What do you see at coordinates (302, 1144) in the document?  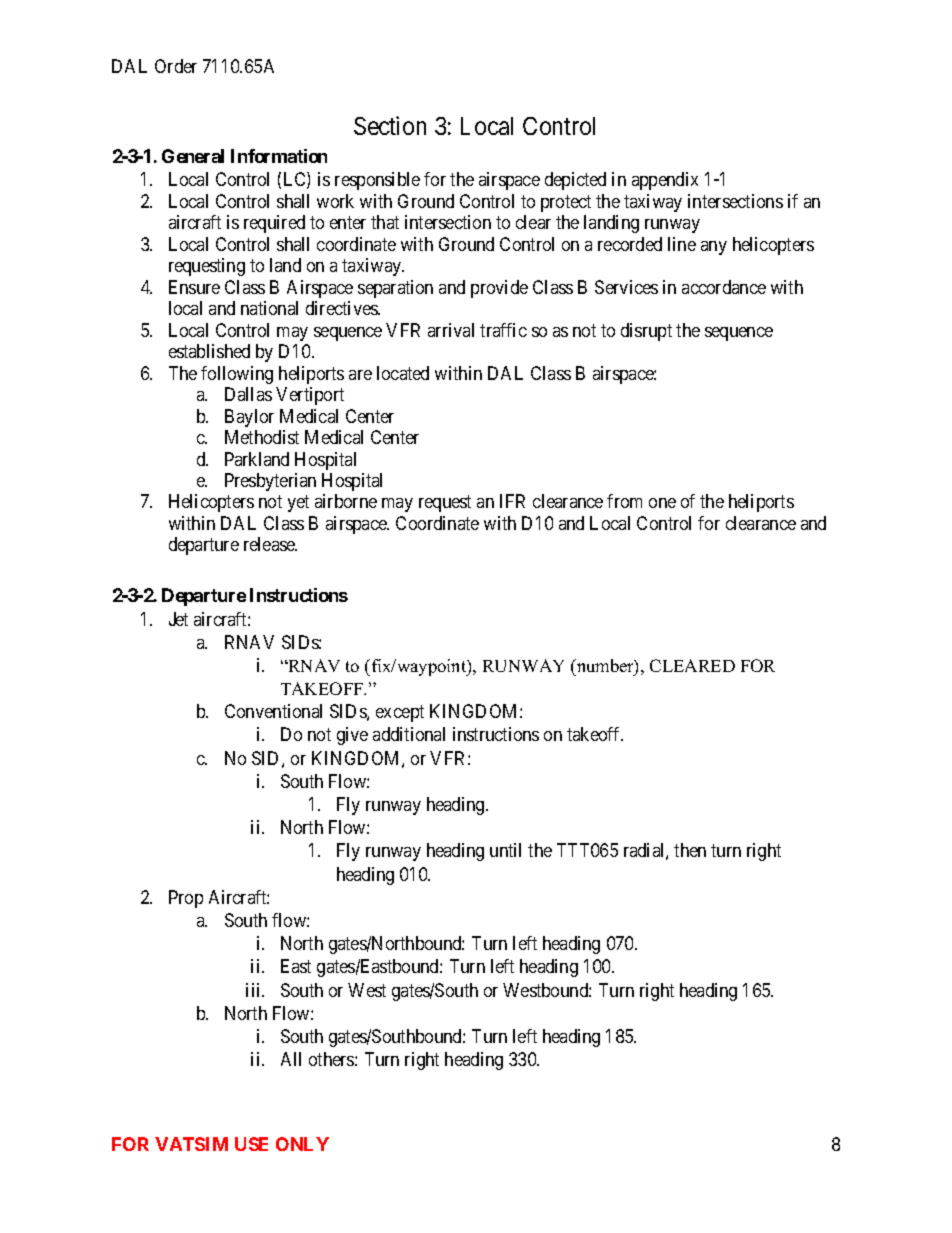 I see `ONLY` at bounding box center [302, 1144].
